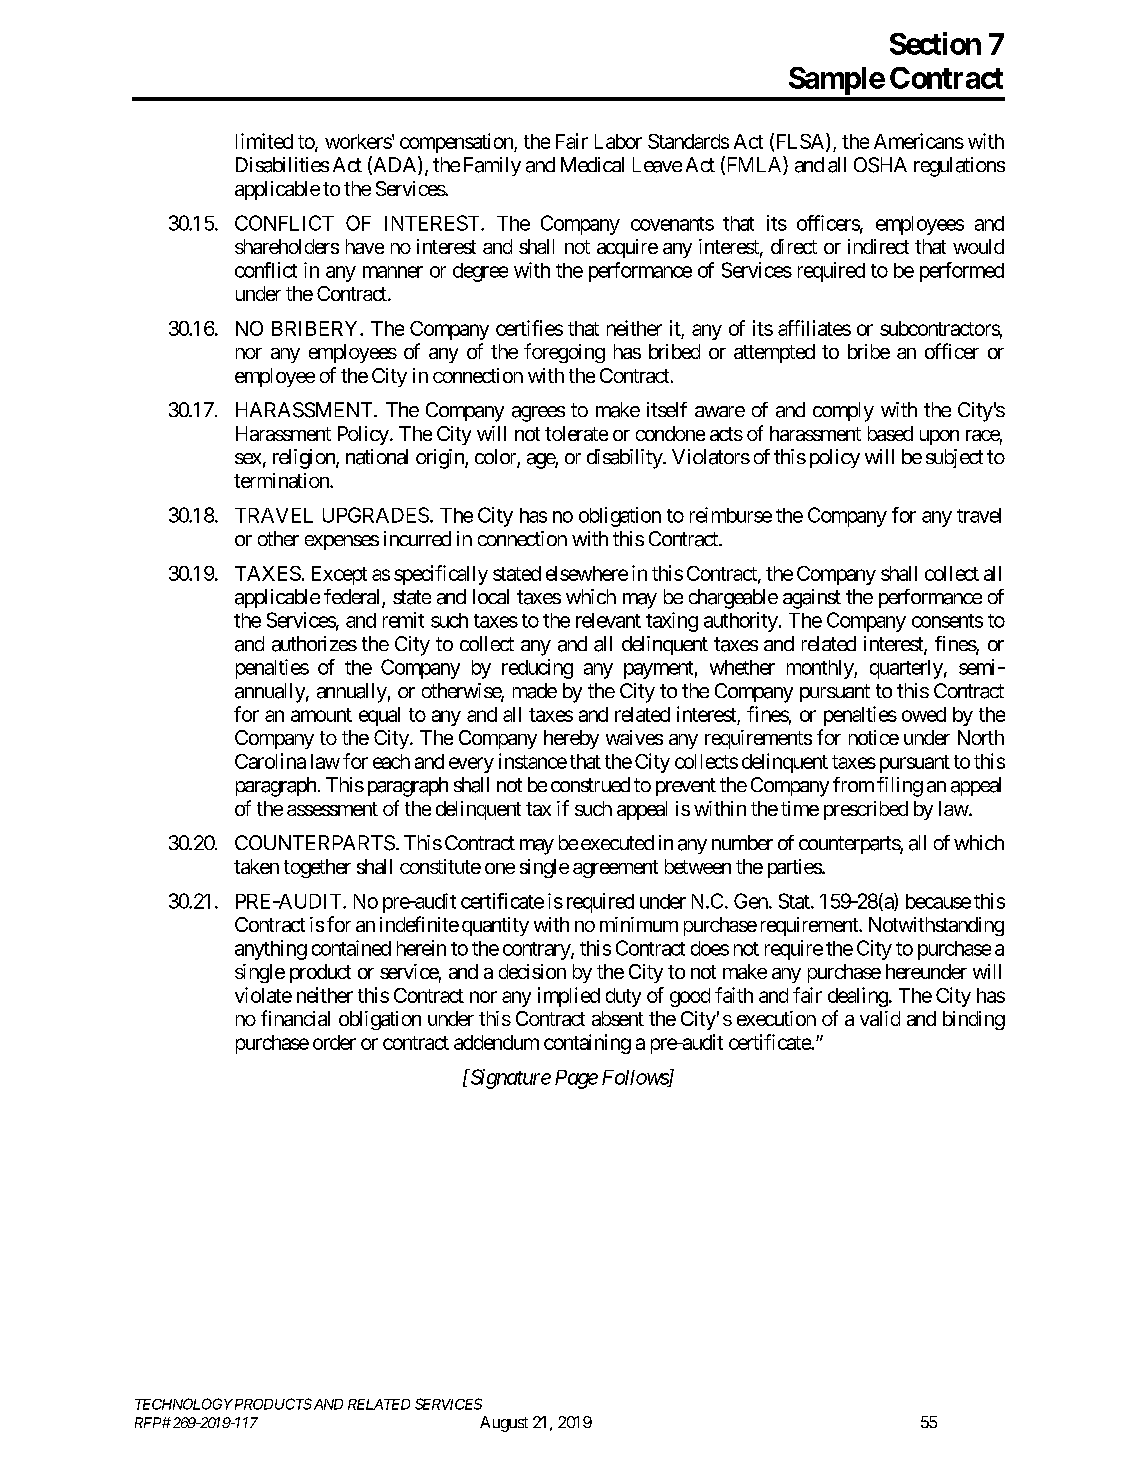 This screenshot has height=1472, width=1137. Describe the element at coordinates (571, 739) in the screenshot. I see `hereby` at that location.
